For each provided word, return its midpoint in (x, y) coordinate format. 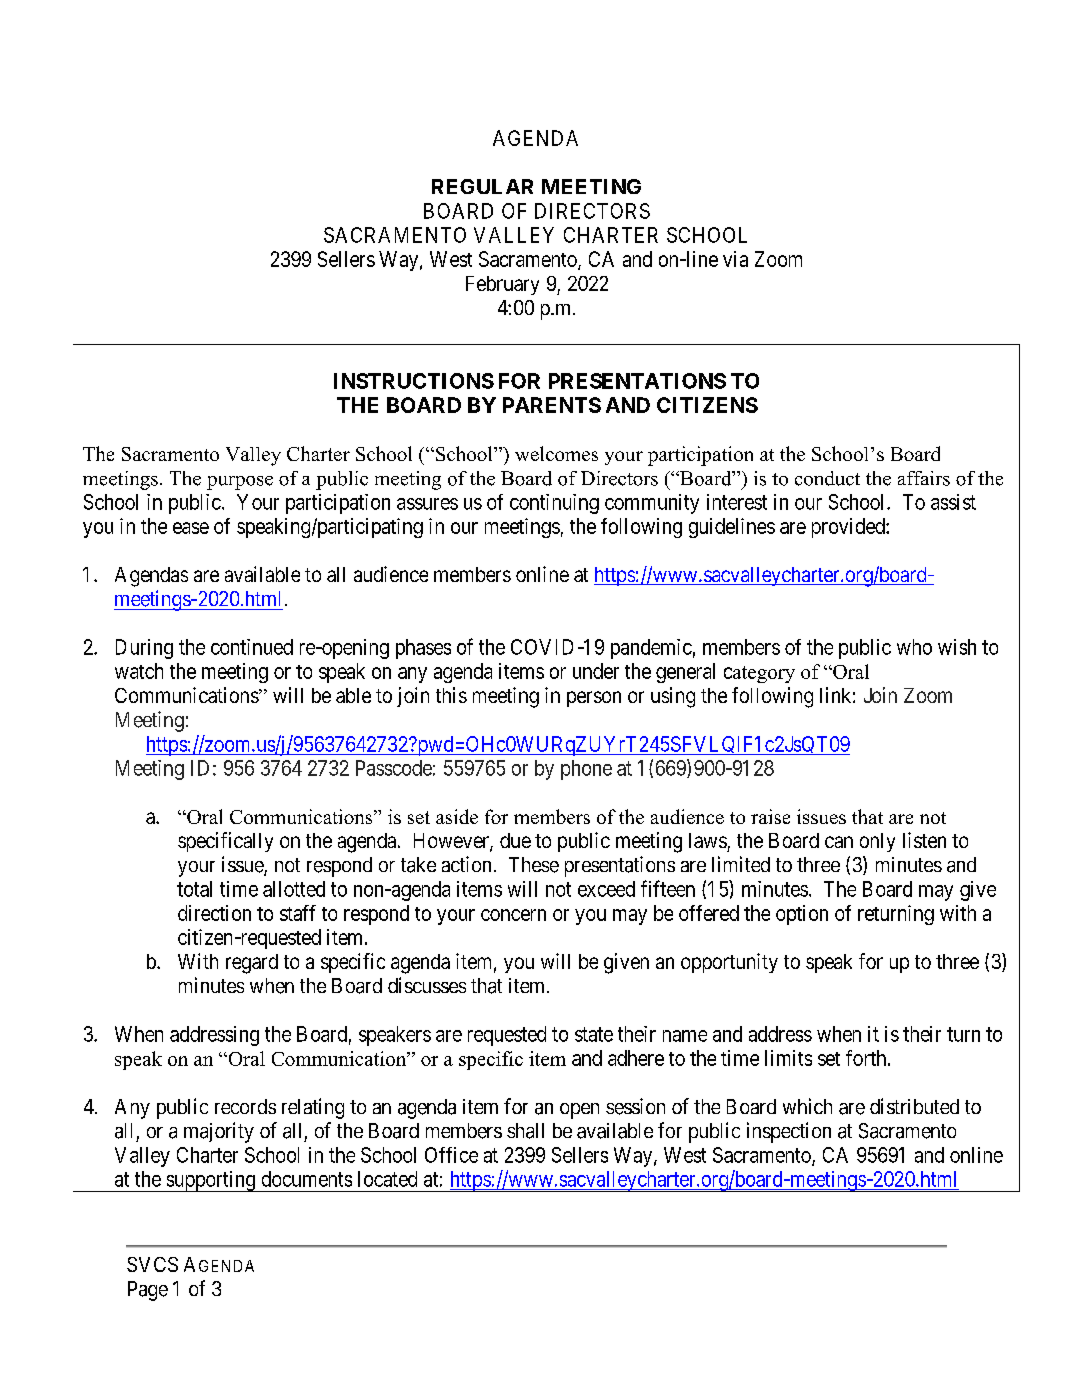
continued (252, 647)
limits (788, 1058)
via (735, 259)
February (502, 285)
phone (586, 770)
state (594, 1034)
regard (252, 964)
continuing (554, 504)
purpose (240, 483)
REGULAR (482, 186)
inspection (789, 1132)
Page (148, 1291)
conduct (827, 478)
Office (451, 1155)
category (759, 674)
